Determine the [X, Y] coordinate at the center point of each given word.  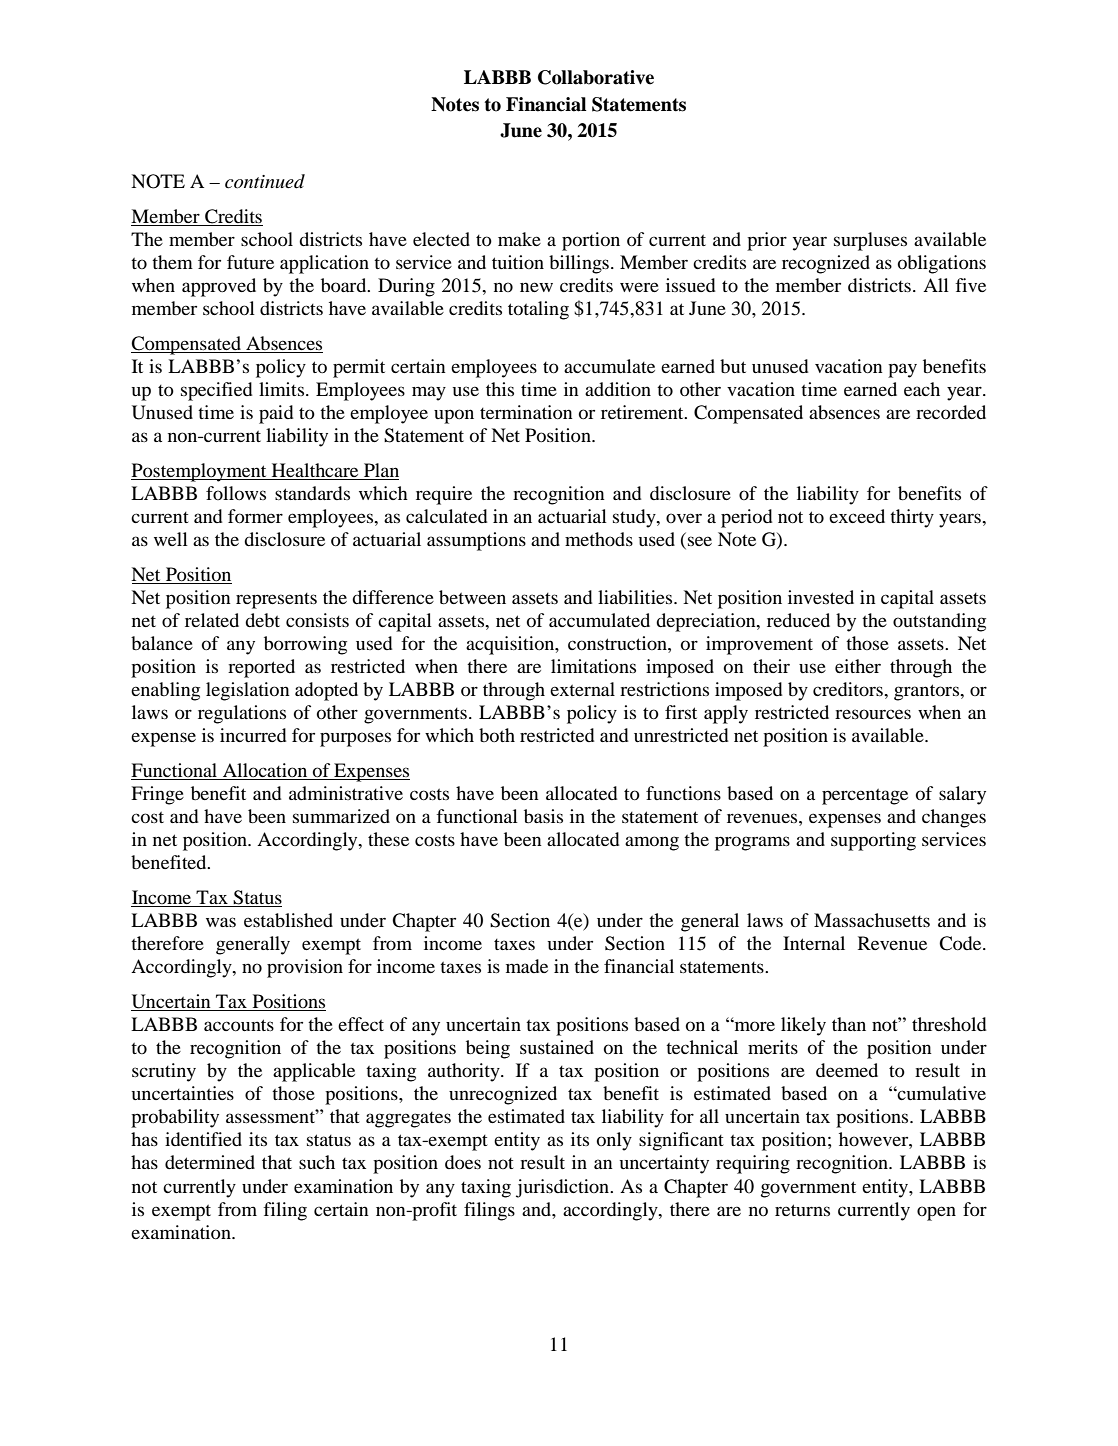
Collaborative [596, 77]
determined [210, 1162]
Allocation [265, 771]
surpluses [870, 241]
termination [526, 412]
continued [265, 181]
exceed [857, 516]
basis [543, 816]
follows [236, 493]
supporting [873, 841]
